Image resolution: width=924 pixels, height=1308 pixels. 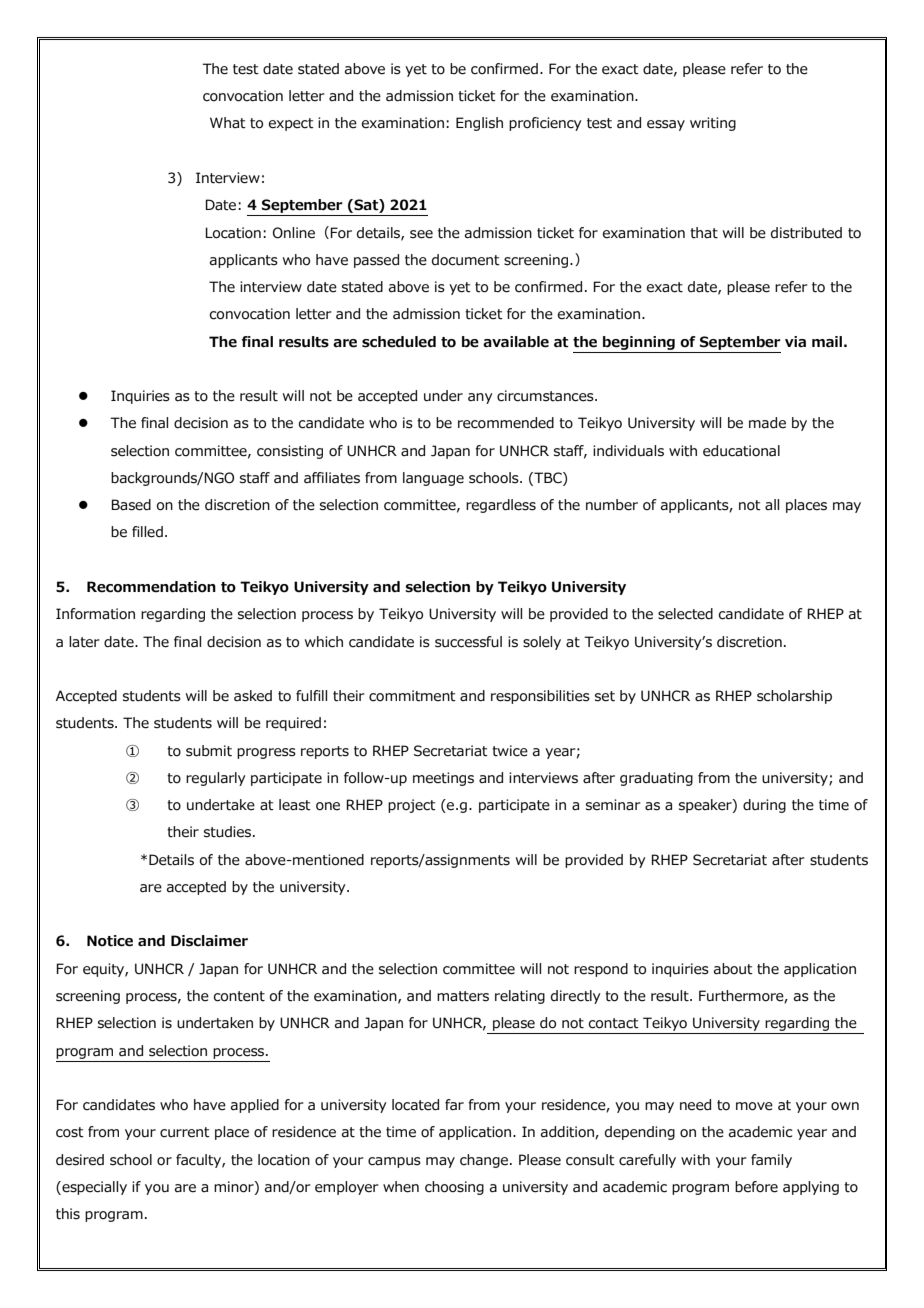 I want to click on Based, so click(x=131, y=505).
